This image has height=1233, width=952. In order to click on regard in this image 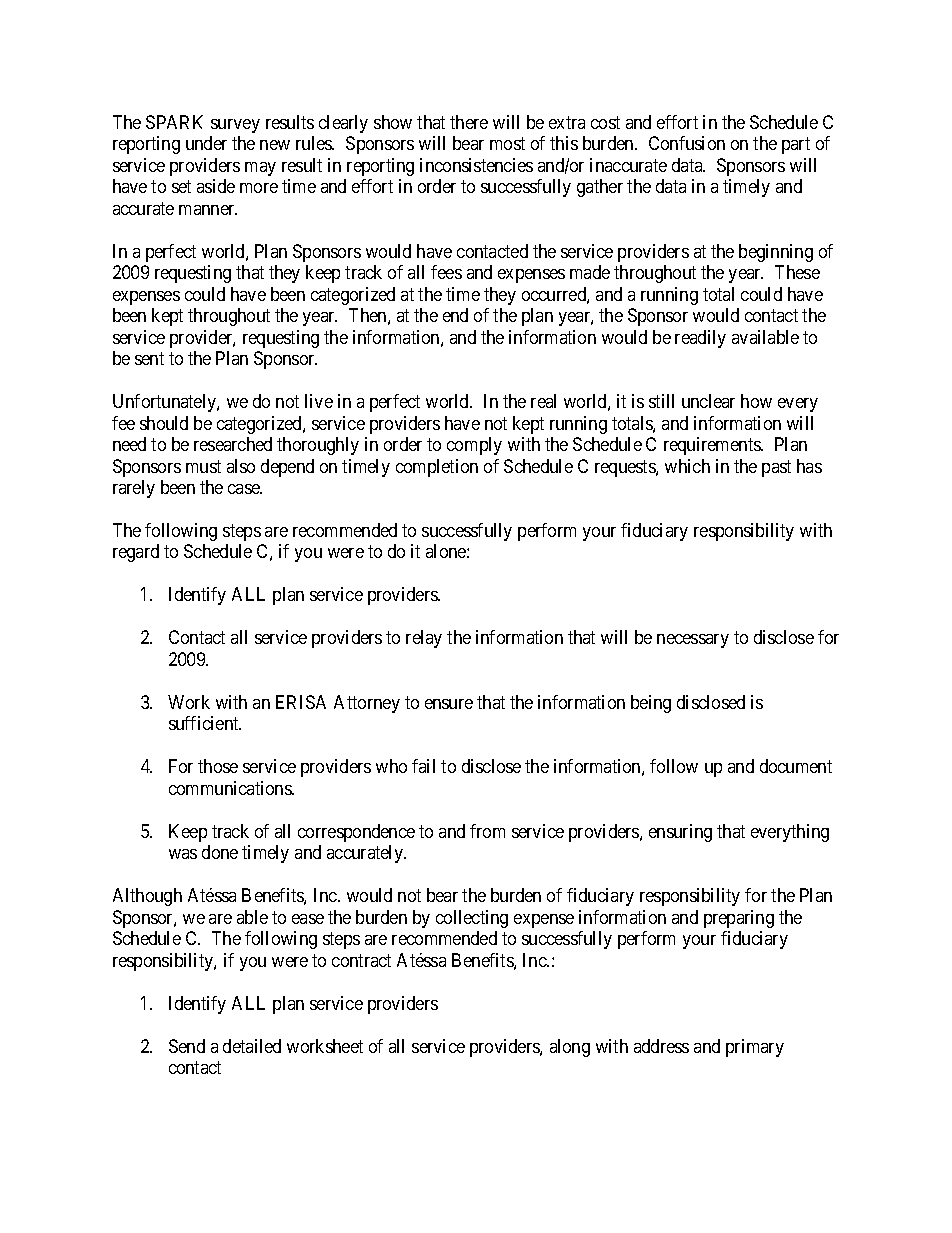, I will do `click(136, 553)`.
